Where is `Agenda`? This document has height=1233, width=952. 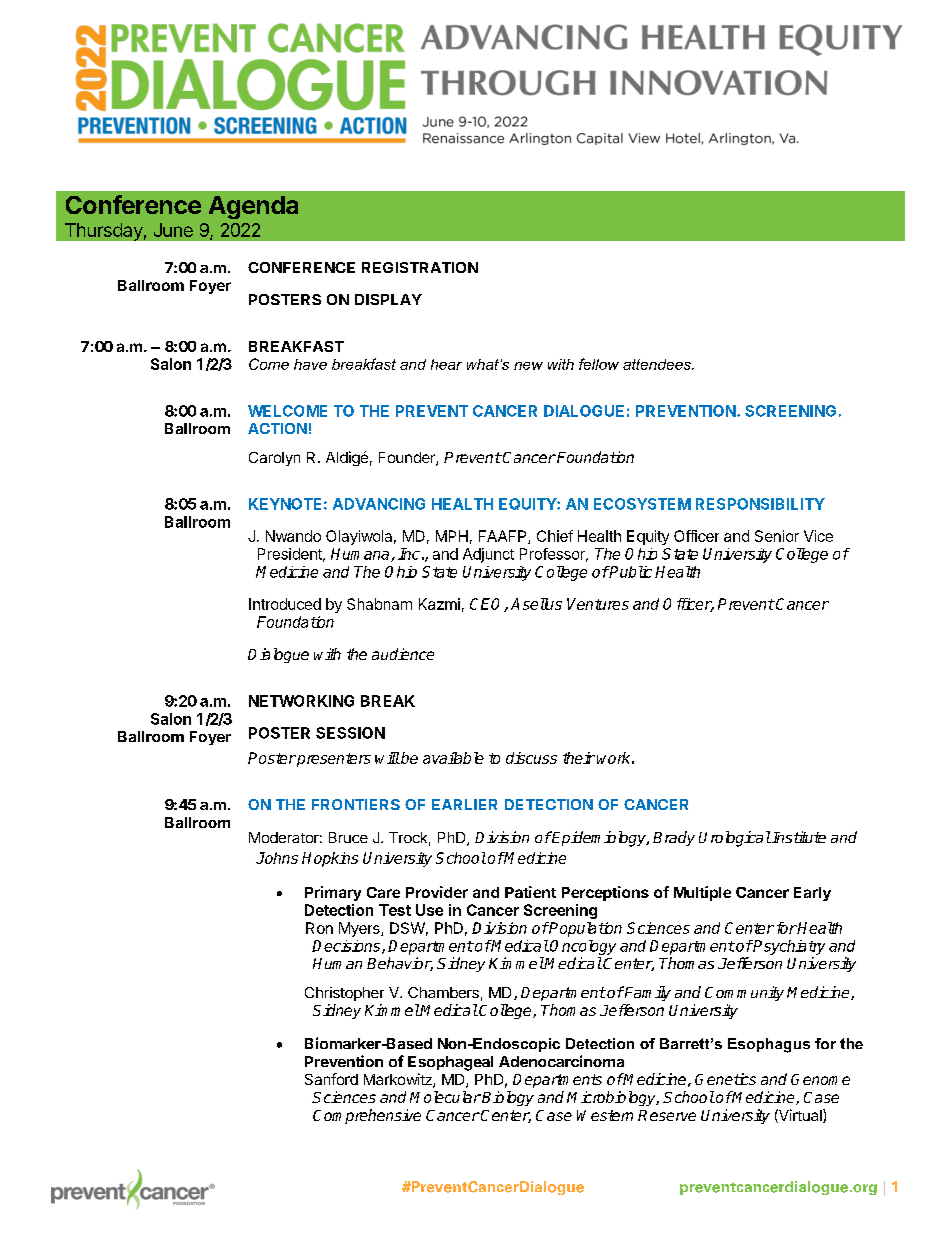
Agenda is located at coordinates (253, 207).
